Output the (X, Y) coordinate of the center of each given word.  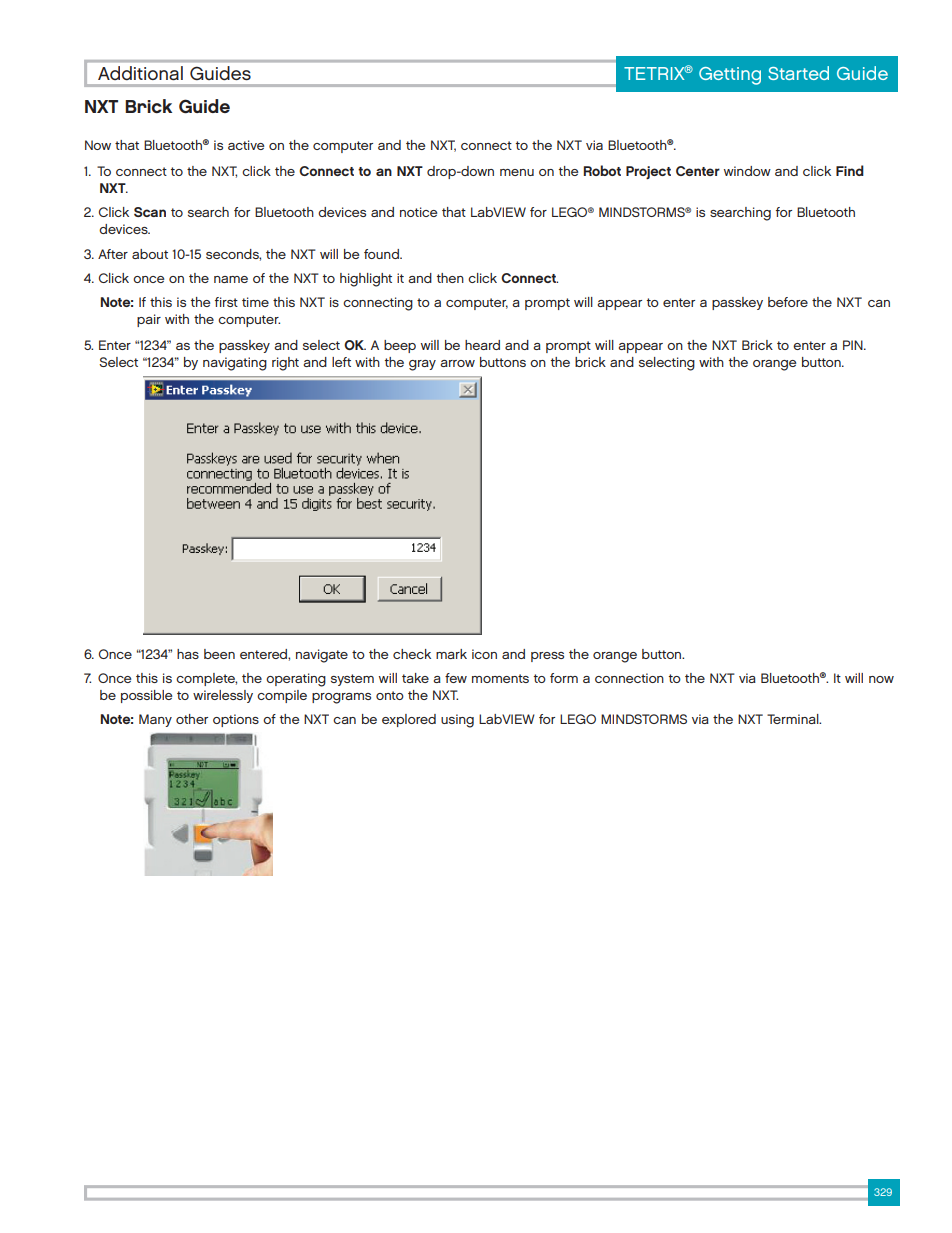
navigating (235, 364)
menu (517, 172)
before (788, 302)
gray (422, 365)
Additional (140, 73)
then (450, 278)
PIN (854, 345)
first (226, 302)
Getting (730, 76)
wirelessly (223, 696)
